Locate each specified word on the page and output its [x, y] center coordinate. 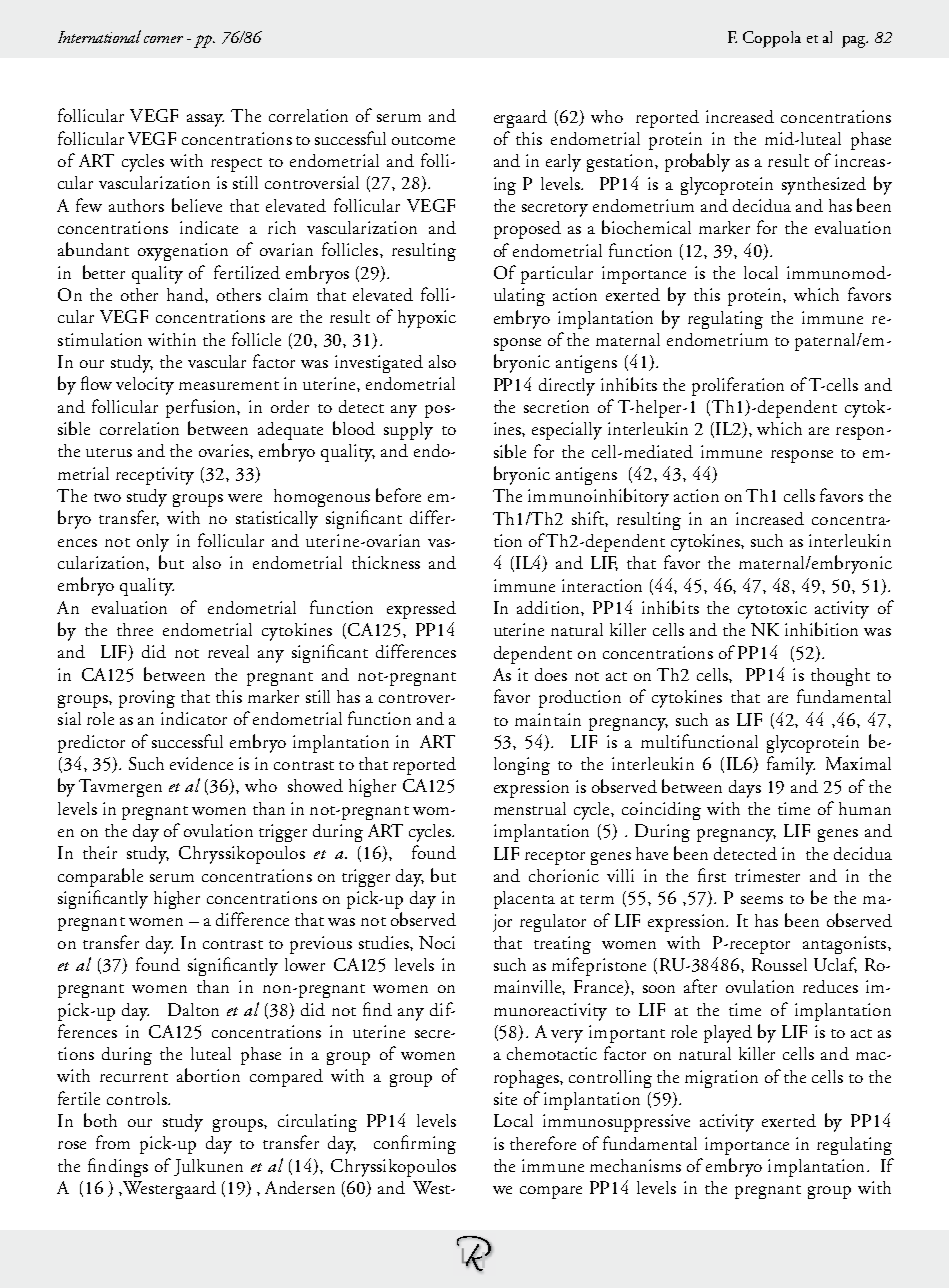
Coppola [772, 39]
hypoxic [427, 319]
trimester [767, 875]
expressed [421, 610]
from [113, 1142]
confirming [415, 1144]
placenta [524, 900]
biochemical [646, 227]
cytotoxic [772, 610]
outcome [423, 140]
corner [163, 39]
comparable [100, 877]
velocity [145, 386]
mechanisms [635, 1165]
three [135, 629]
